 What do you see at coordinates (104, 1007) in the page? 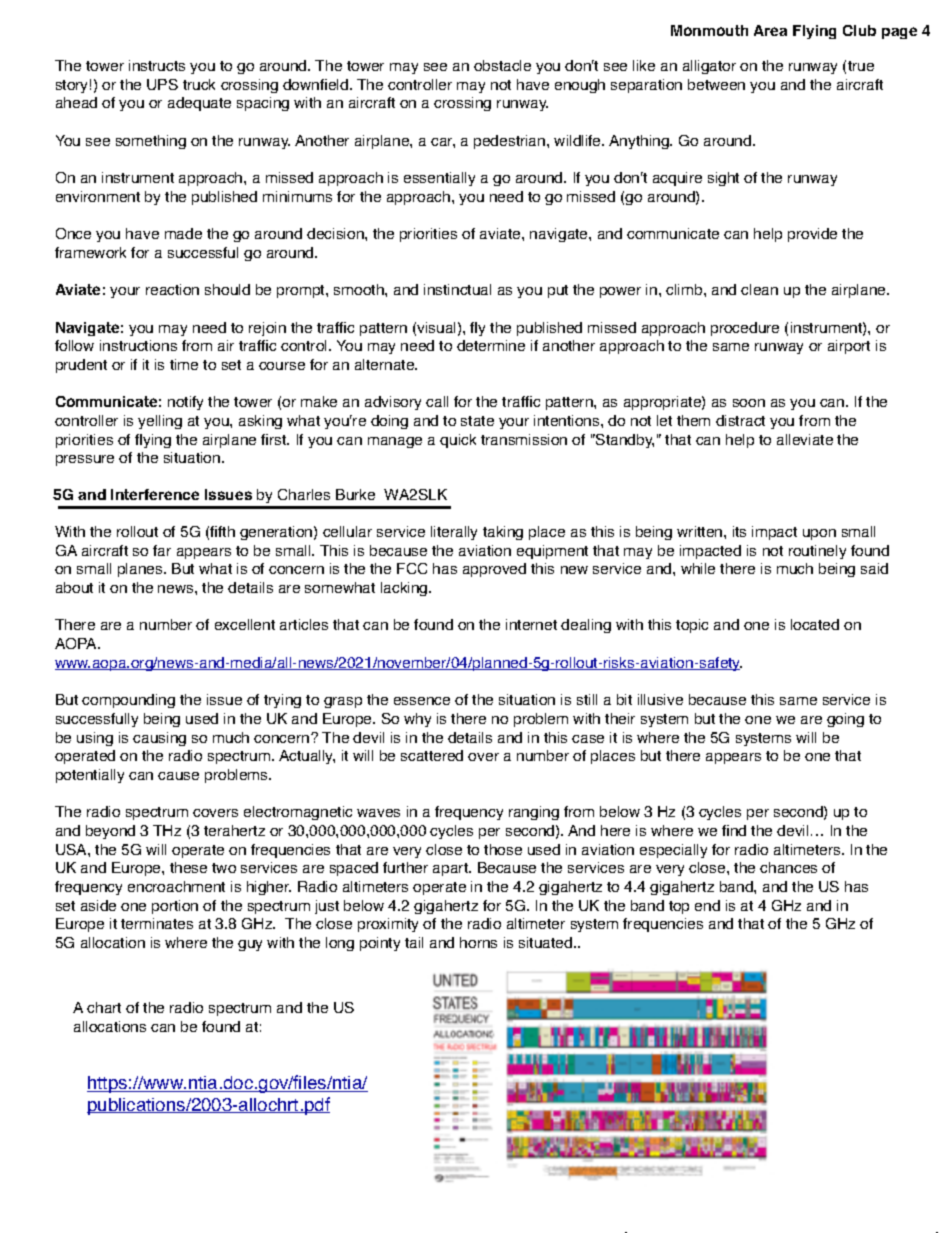
I see `chart` at bounding box center [104, 1007].
